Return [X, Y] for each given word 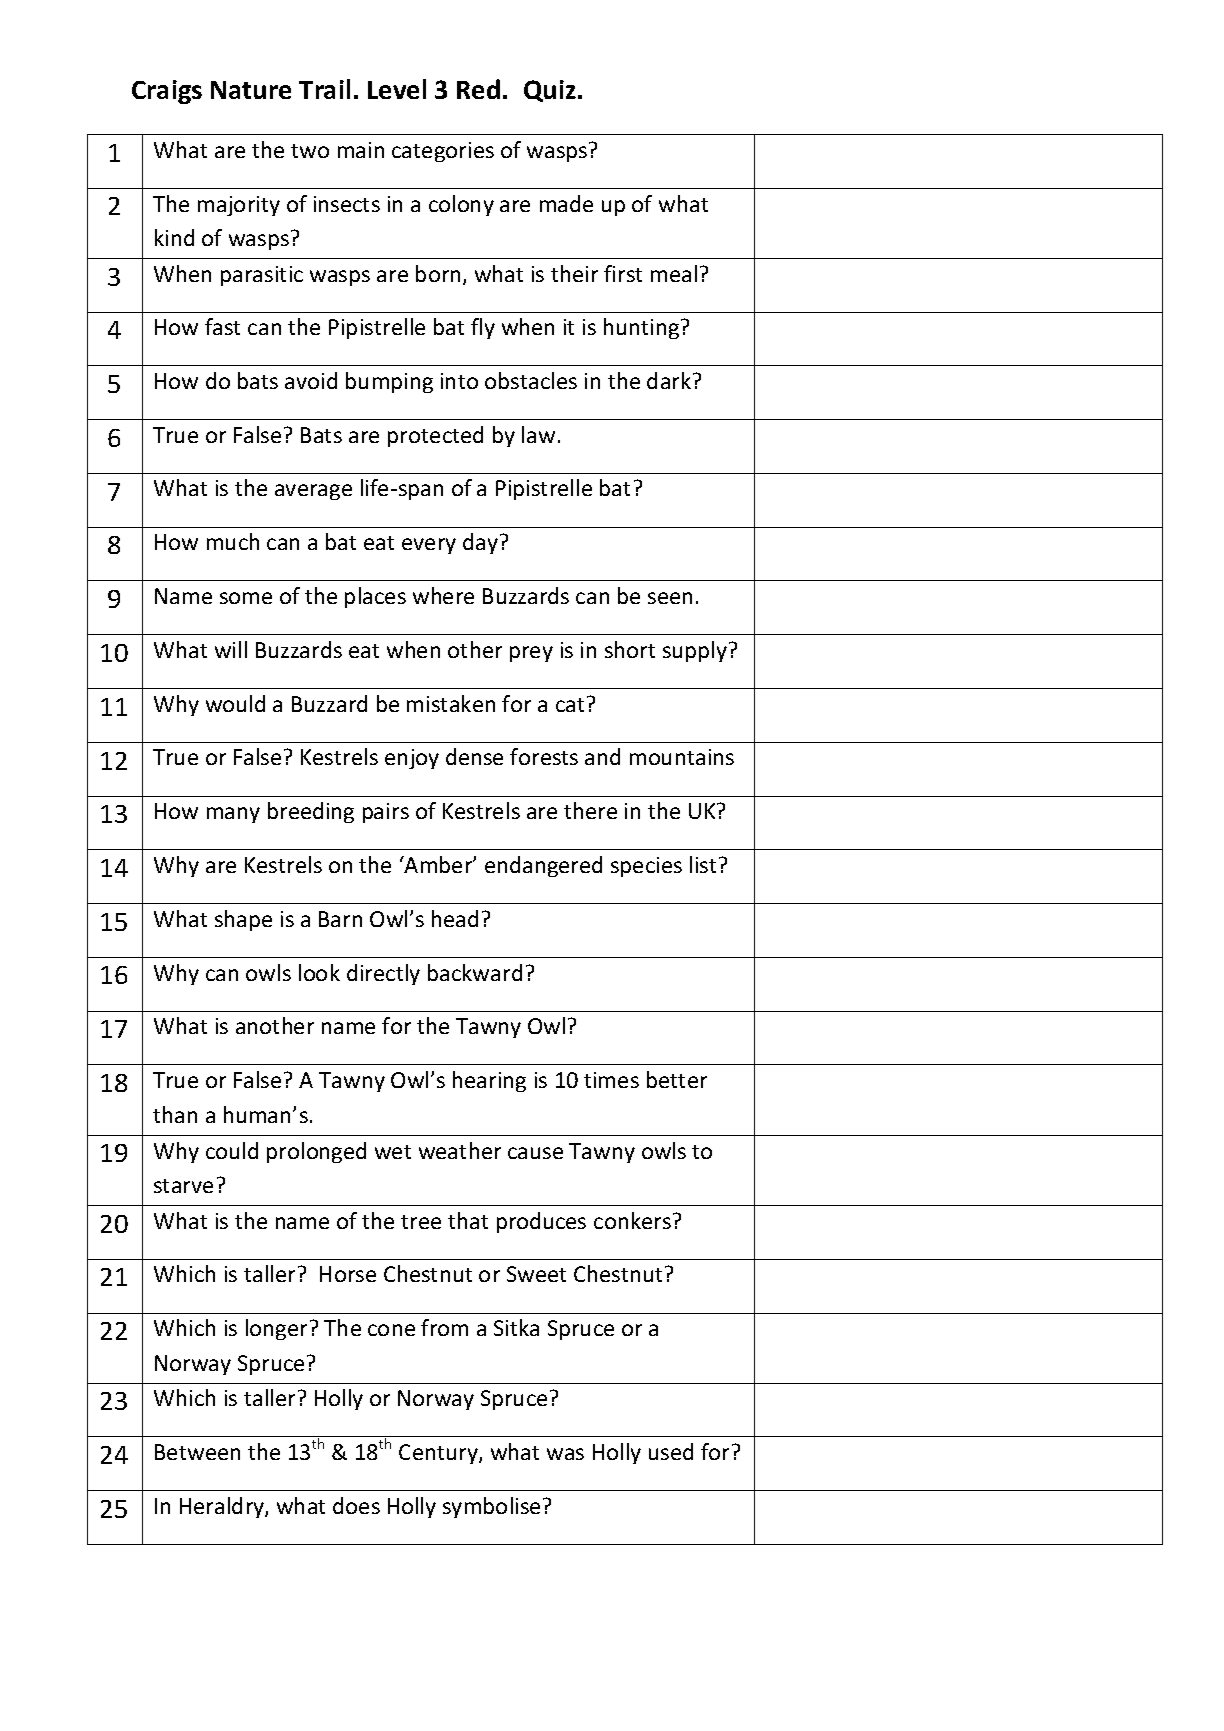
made [566, 203]
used [671, 1451]
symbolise [491, 1507]
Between [197, 1452]
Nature [251, 90]
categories [443, 152]
